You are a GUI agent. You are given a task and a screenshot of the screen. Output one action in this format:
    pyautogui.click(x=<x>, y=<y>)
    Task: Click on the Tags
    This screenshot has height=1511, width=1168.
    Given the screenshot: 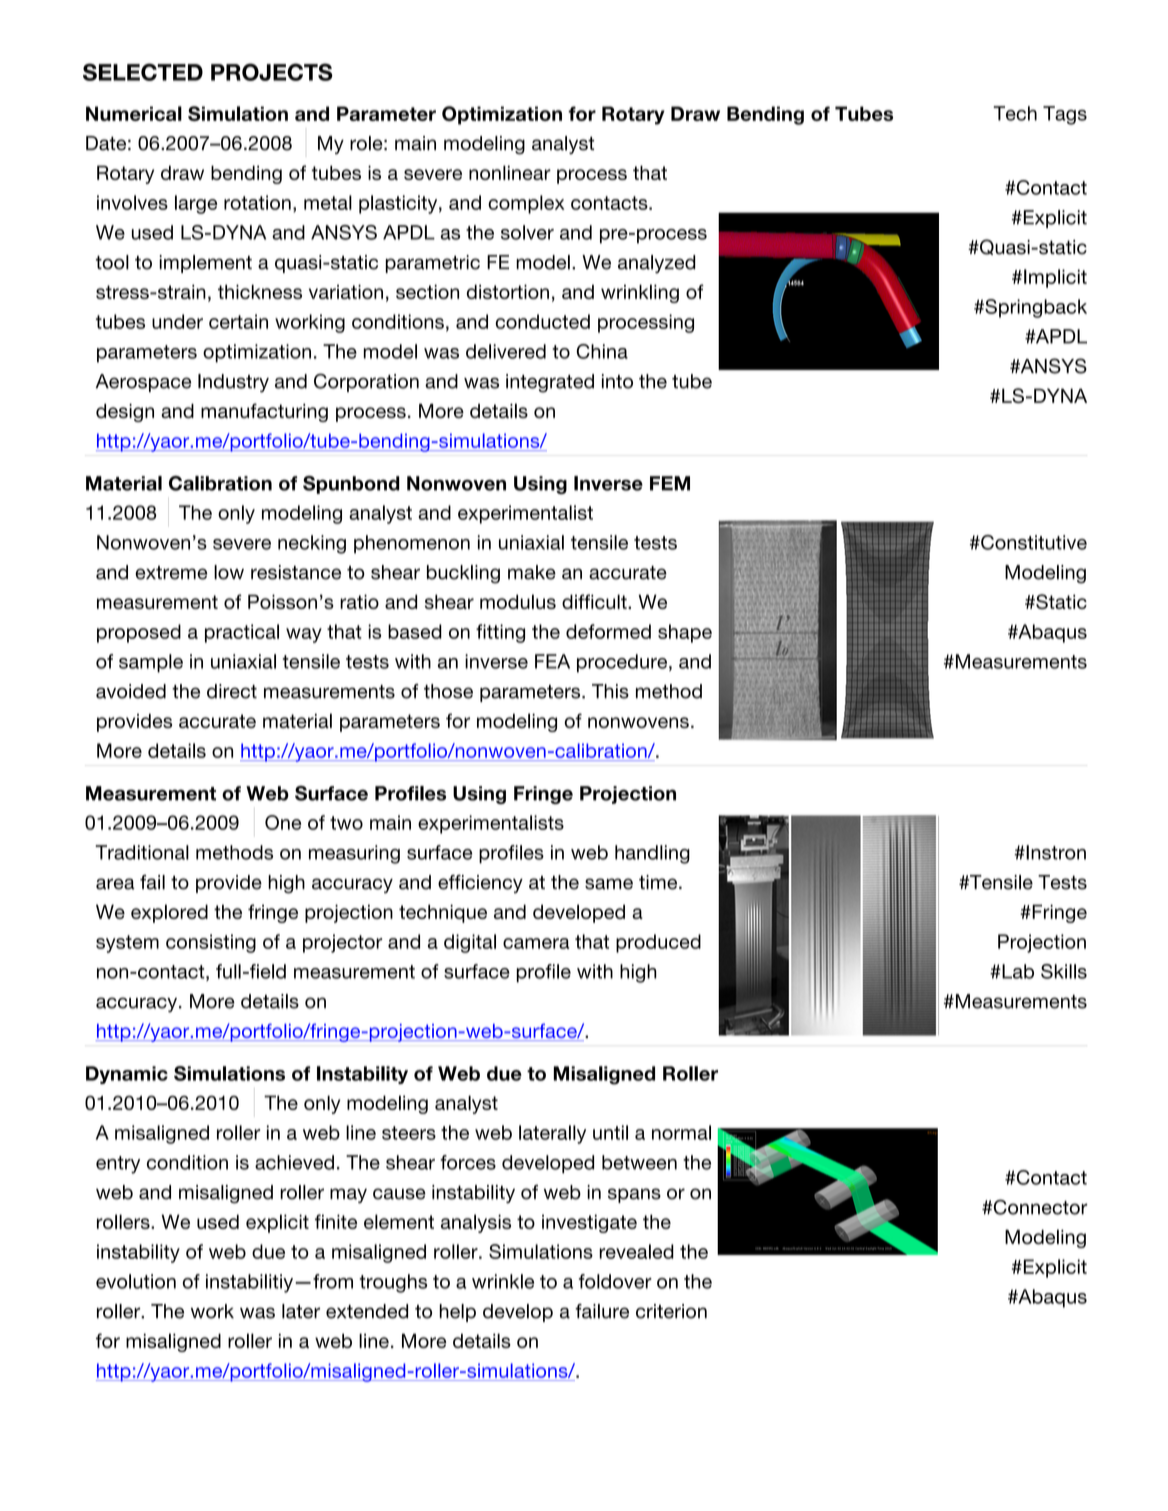 What is the action you would take?
    pyautogui.click(x=1065, y=115)
